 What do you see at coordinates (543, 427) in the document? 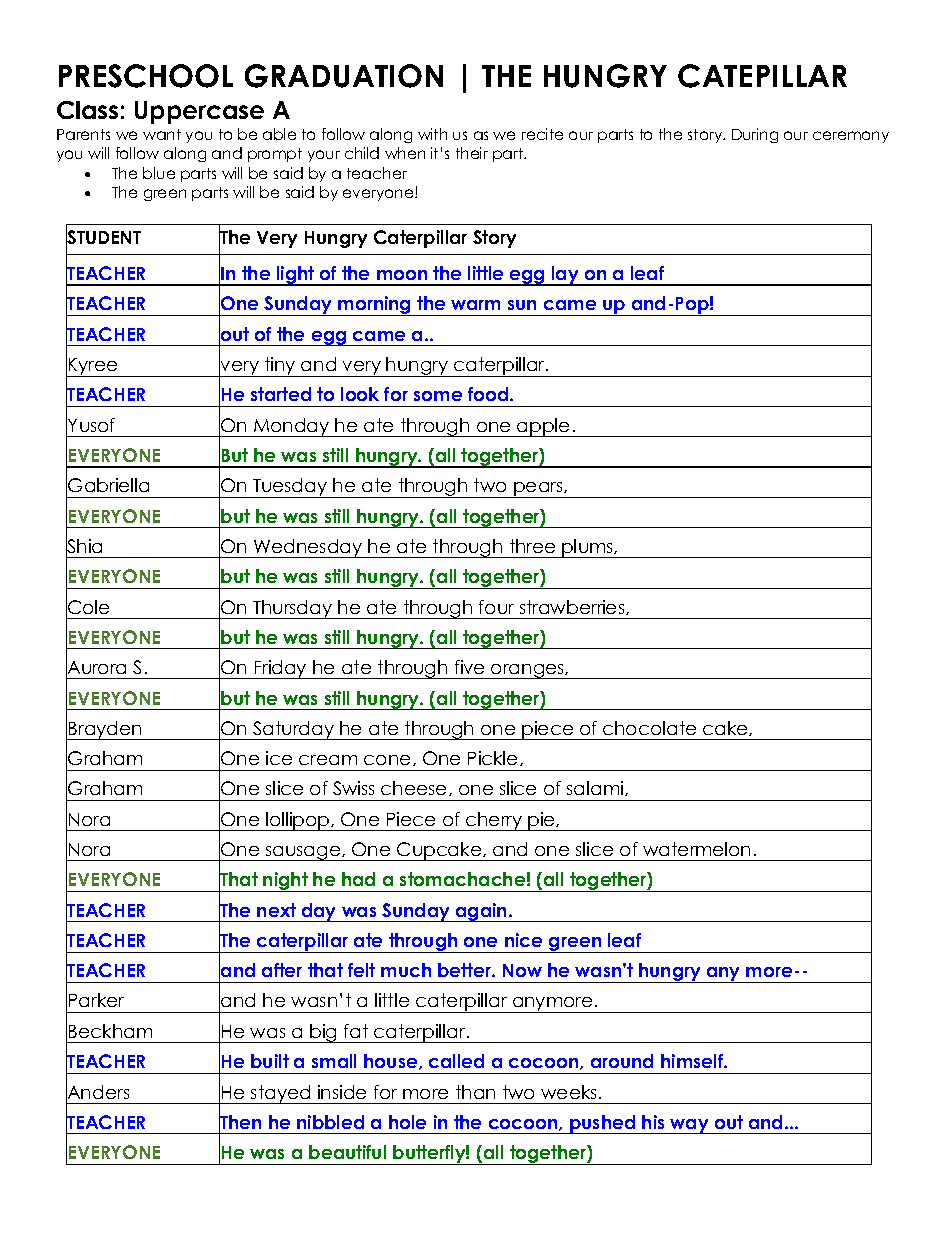
I see `apple` at bounding box center [543, 427].
